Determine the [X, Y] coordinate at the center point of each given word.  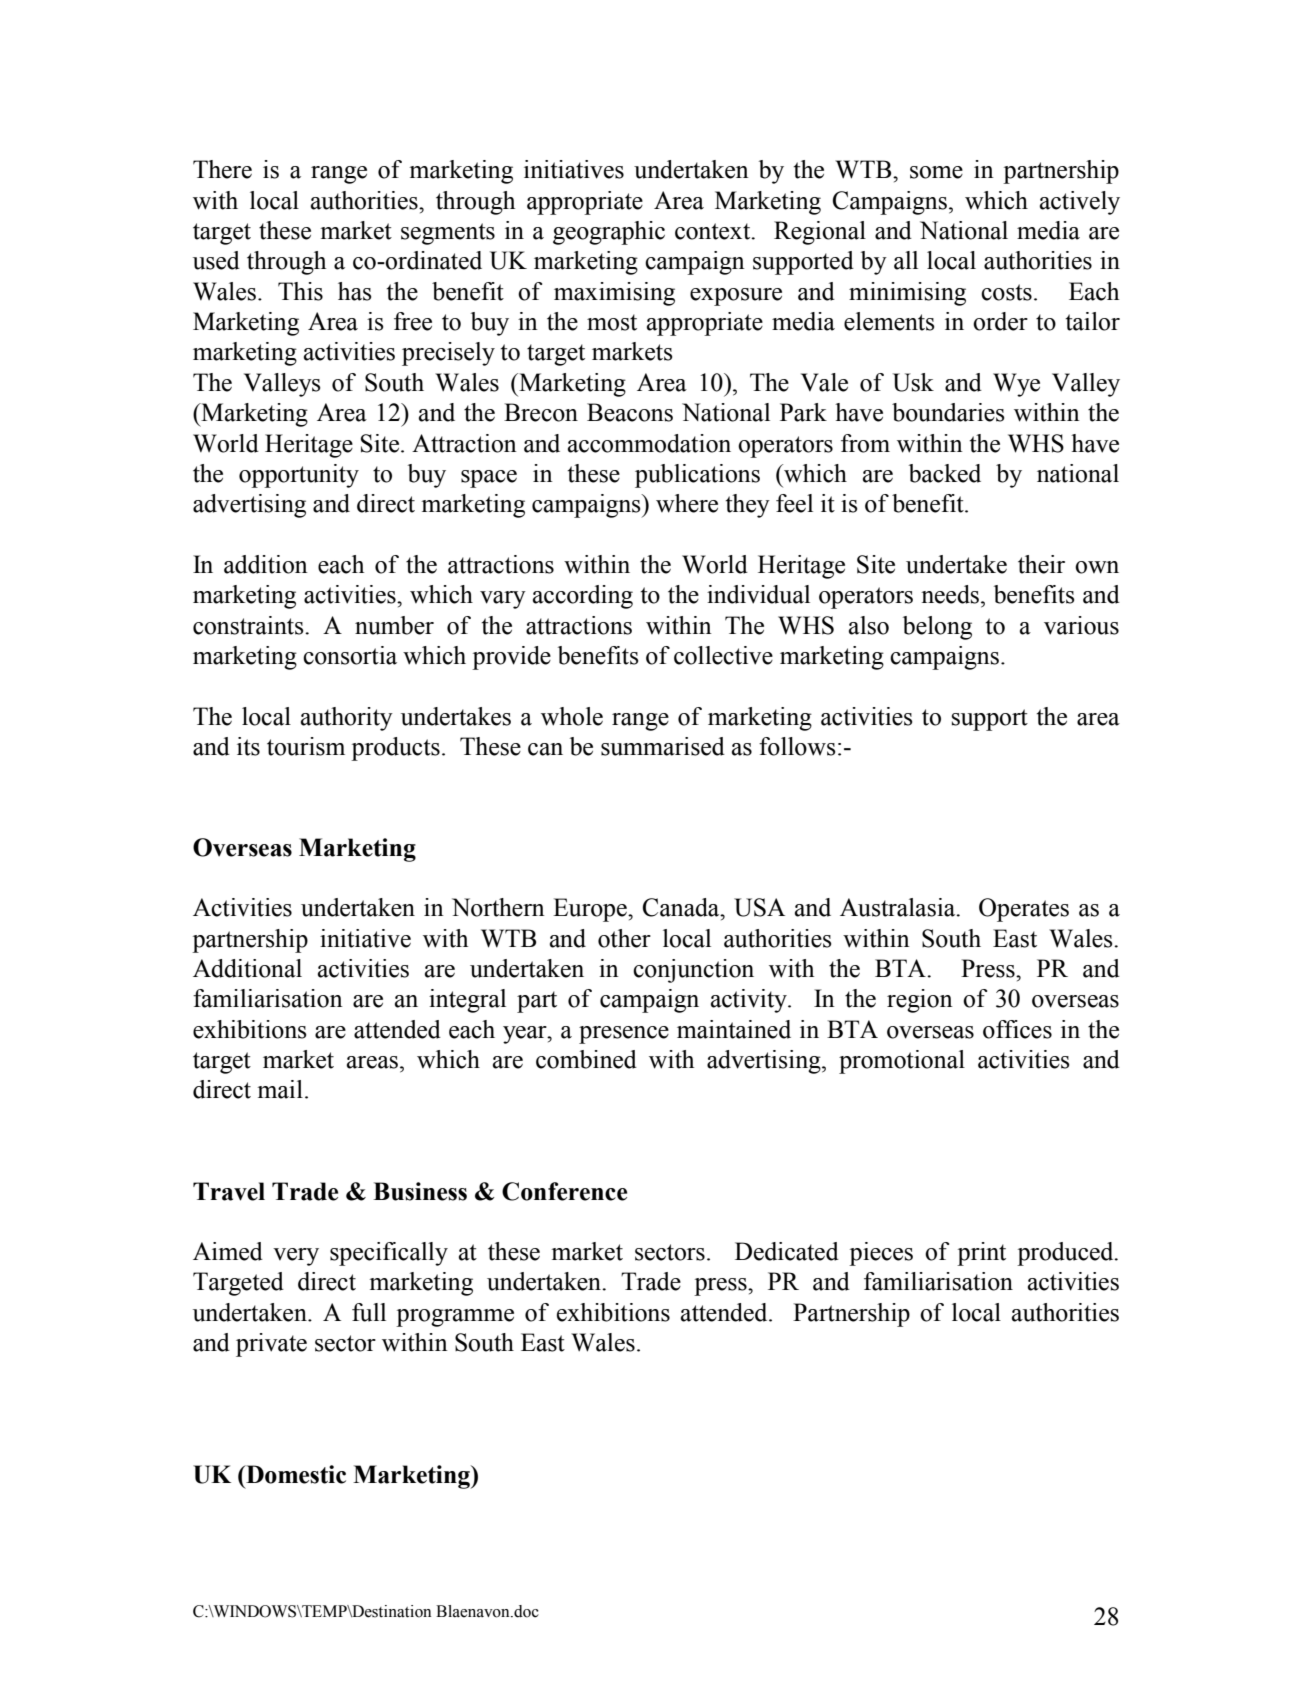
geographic [609, 233]
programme [455, 1318]
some [936, 172]
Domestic [295, 1474]
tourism [306, 746]
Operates [1024, 910]
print [981, 1254]
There [222, 169]
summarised [663, 746]
